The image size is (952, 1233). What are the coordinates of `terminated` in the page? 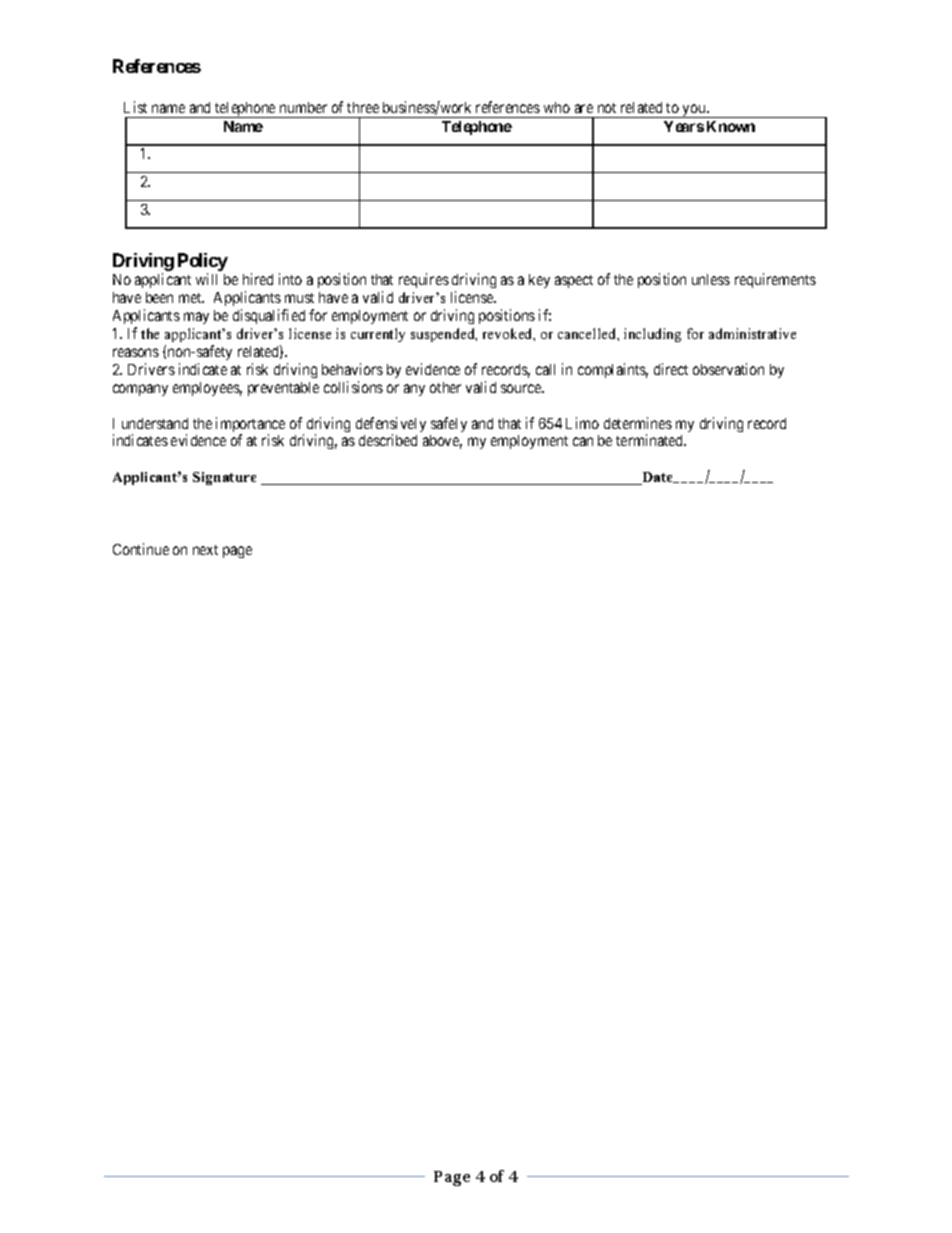 It's located at (651, 440).
